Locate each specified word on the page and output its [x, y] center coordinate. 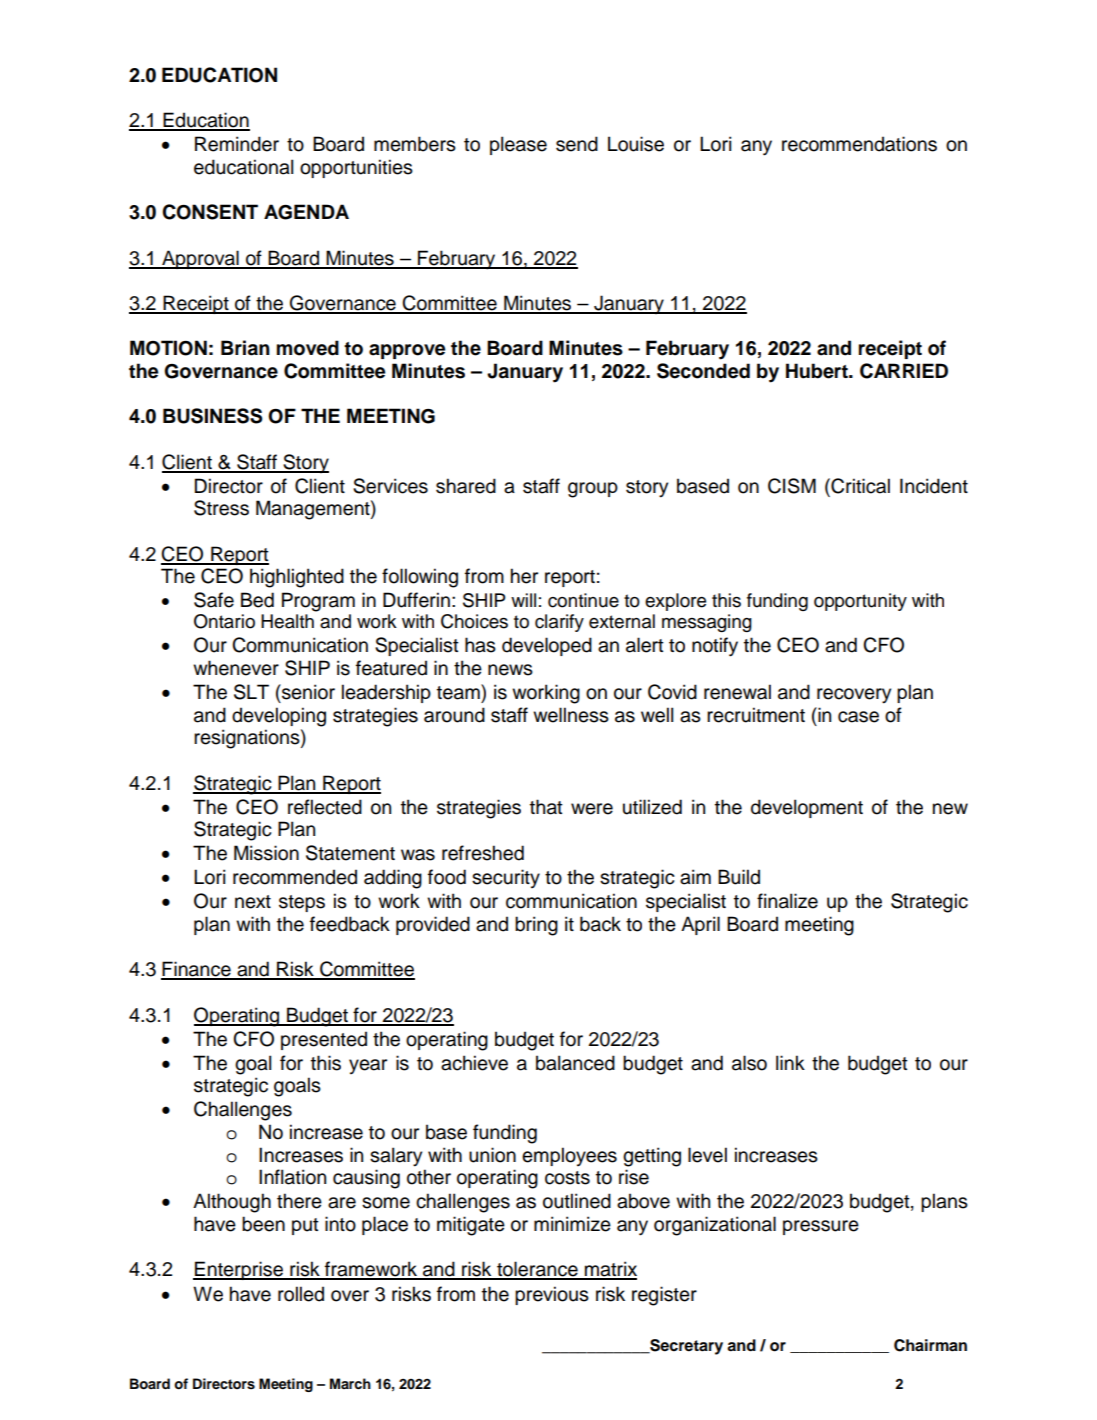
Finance [197, 970]
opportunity [860, 602]
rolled [301, 1294]
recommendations [859, 144]
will [523, 600]
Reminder [237, 144]
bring [536, 926]
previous [552, 1295]
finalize [787, 901]
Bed [257, 600]
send [577, 144]
